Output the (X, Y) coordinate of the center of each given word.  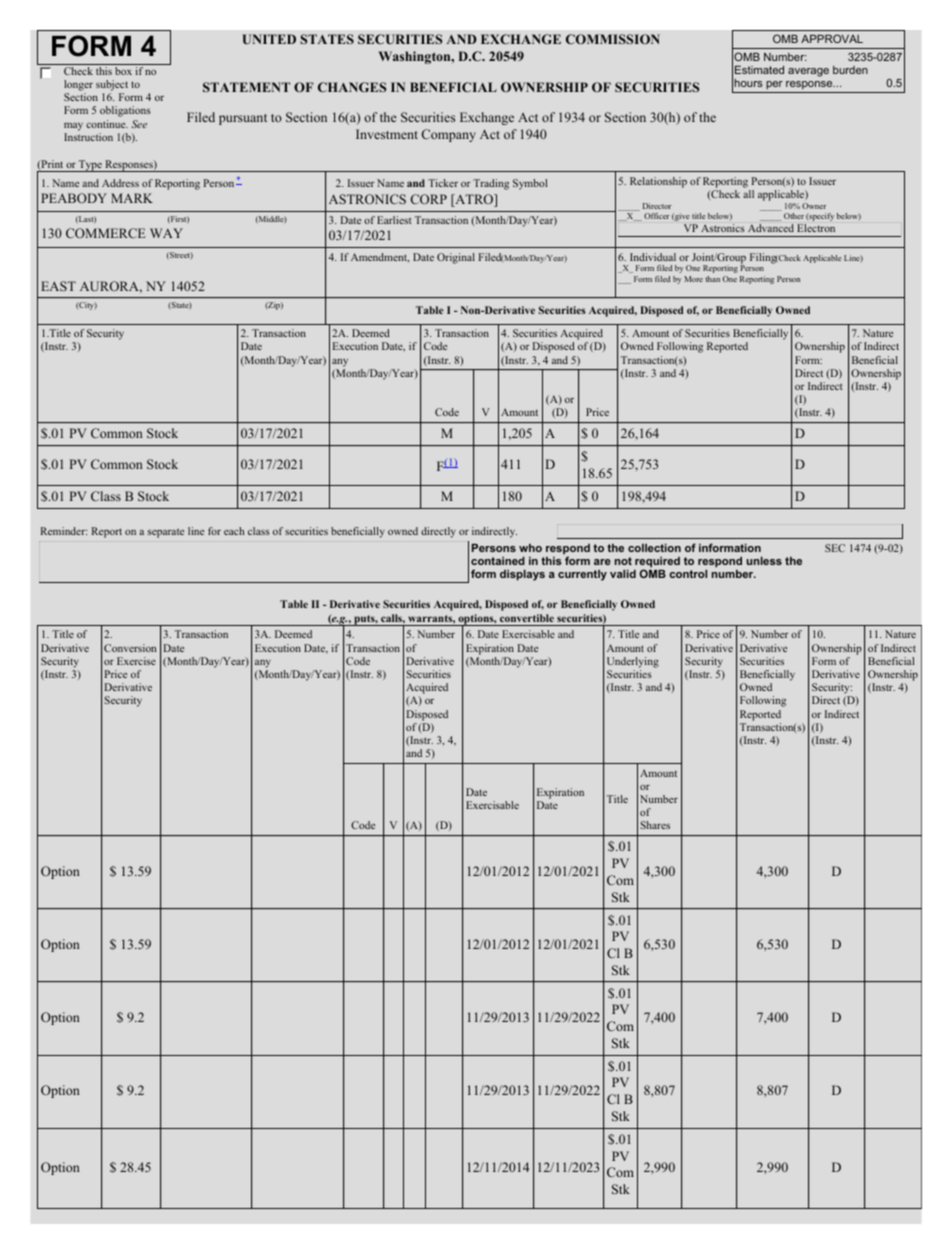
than (712, 279)
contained (498, 561)
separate (166, 533)
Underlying (633, 662)
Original (456, 258)
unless (764, 561)
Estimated (759, 70)
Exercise (136, 661)
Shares (655, 825)
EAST (58, 286)
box (123, 71)
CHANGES (352, 87)
